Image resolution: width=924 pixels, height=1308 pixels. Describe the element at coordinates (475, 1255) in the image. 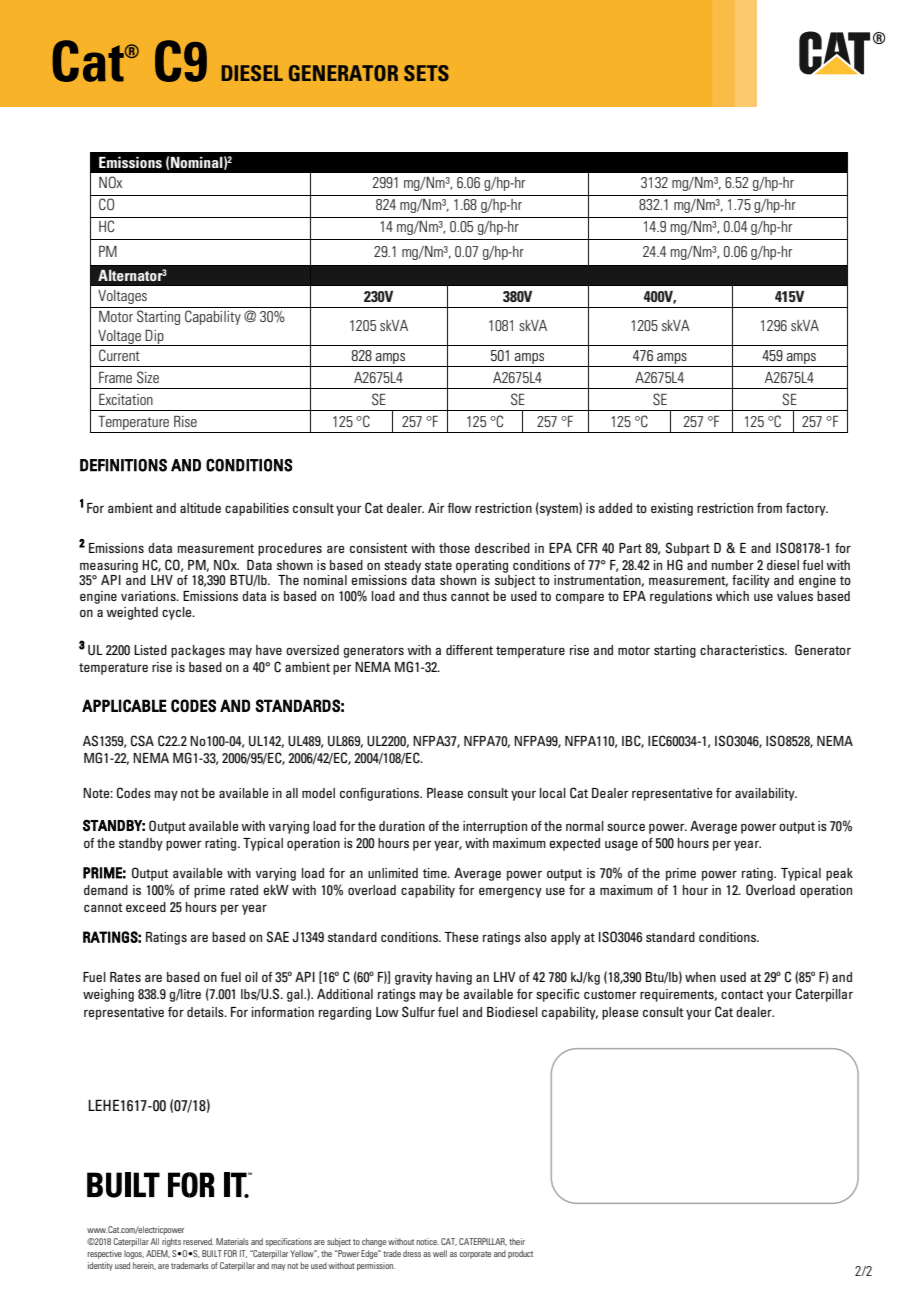

I see `corporate` at that location.
